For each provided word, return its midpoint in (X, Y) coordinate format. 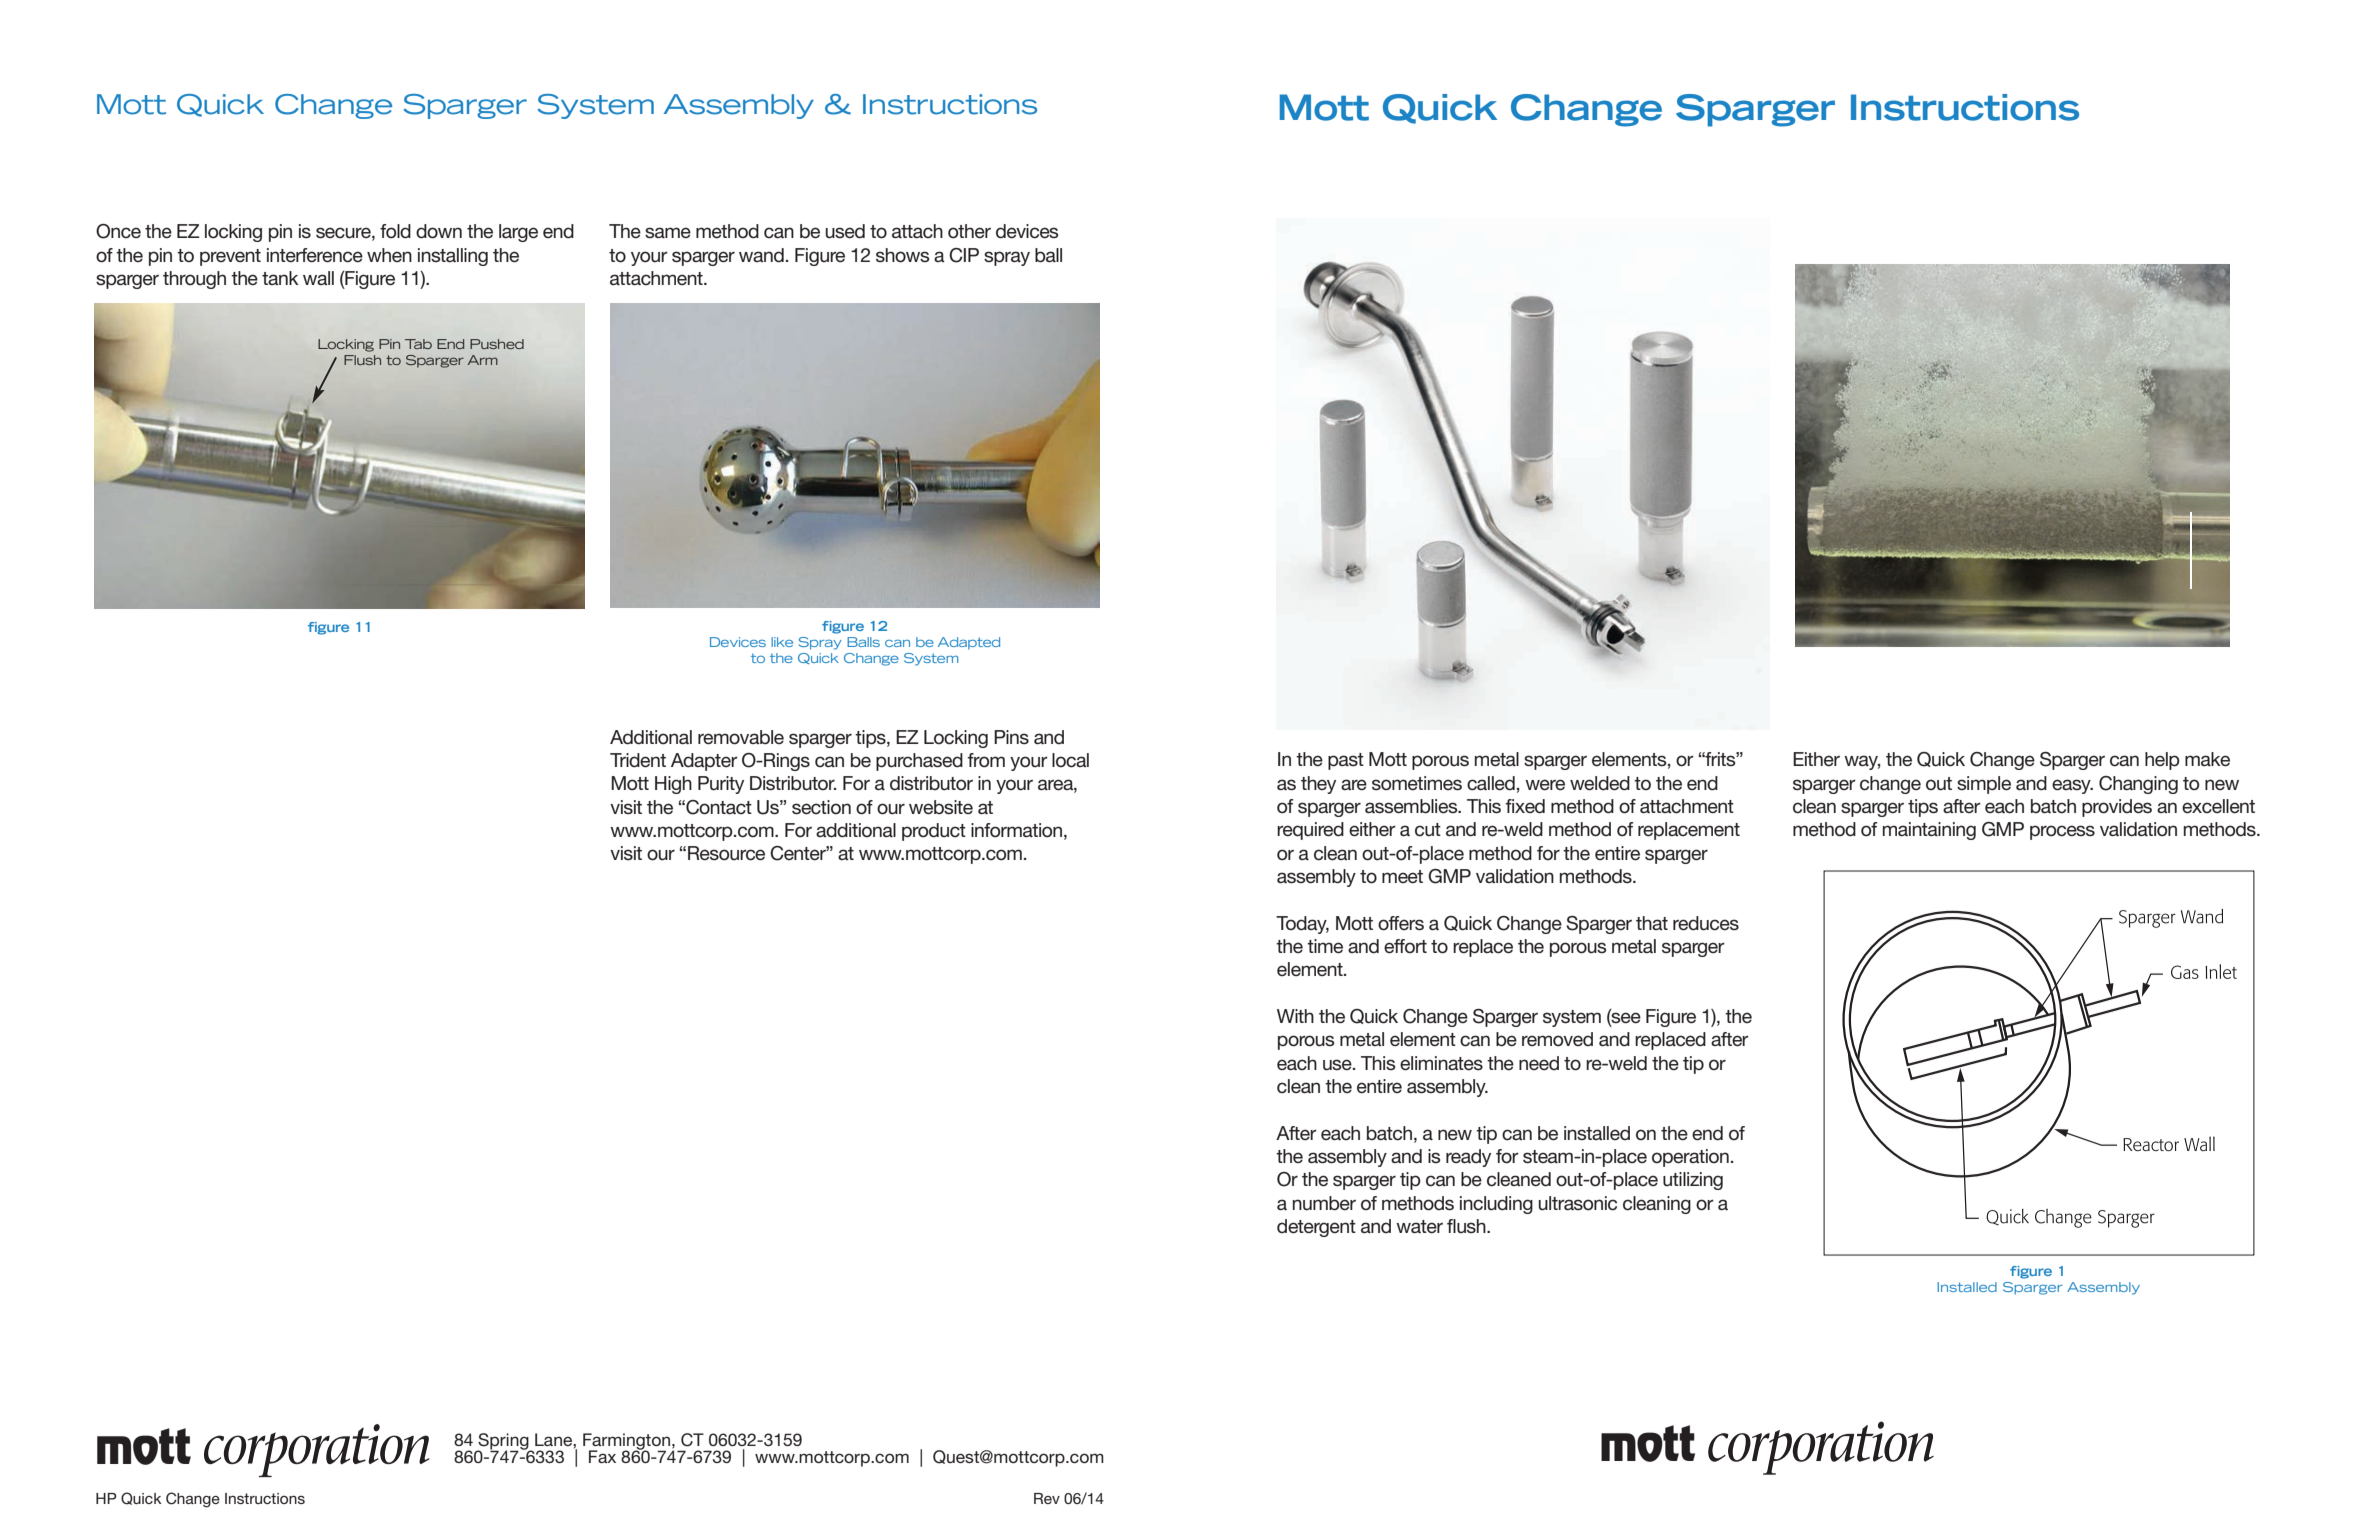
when (389, 255)
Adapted (969, 643)
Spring (503, 1442)
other (969, 231)
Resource (726, 853)
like (782, 642)
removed (1557, 1039)
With (1295, 1016)
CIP (964, 255)
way (1862, 762)
